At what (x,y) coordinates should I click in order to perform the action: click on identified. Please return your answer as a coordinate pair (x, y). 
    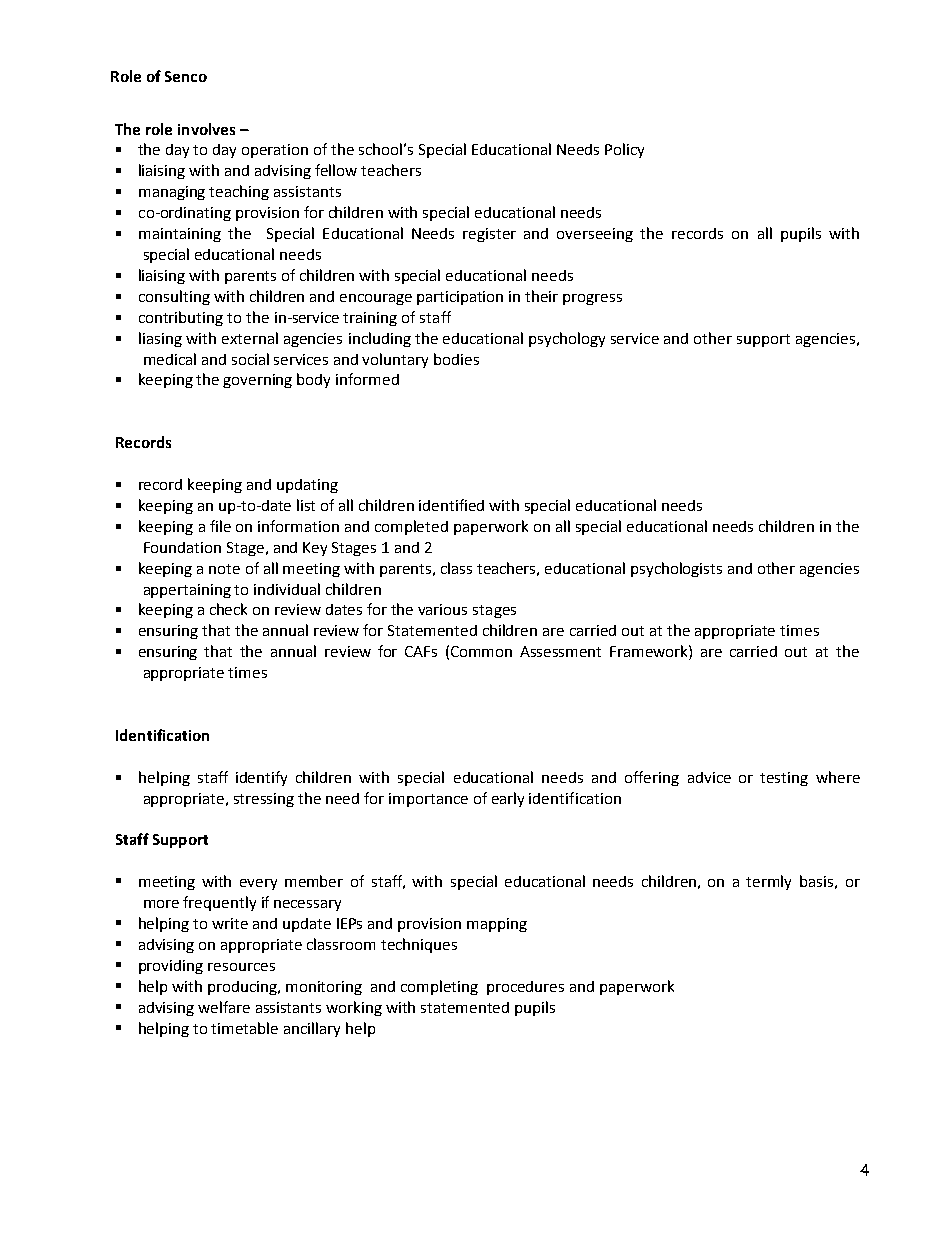
    Looking at the image, I should click on (451, 505).
